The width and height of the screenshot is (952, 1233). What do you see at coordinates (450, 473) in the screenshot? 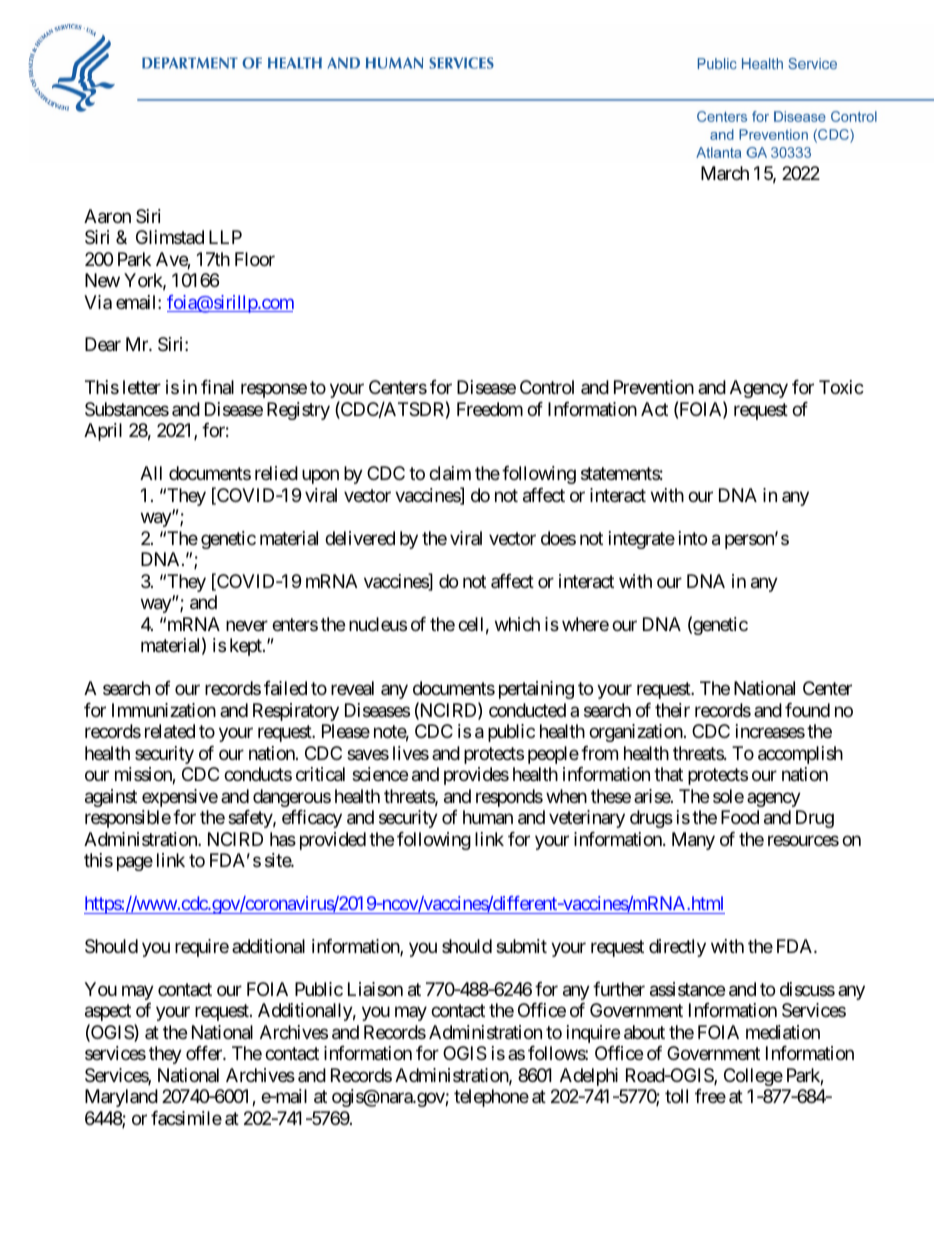
I see `claim` at bounding box center [450, 473].
